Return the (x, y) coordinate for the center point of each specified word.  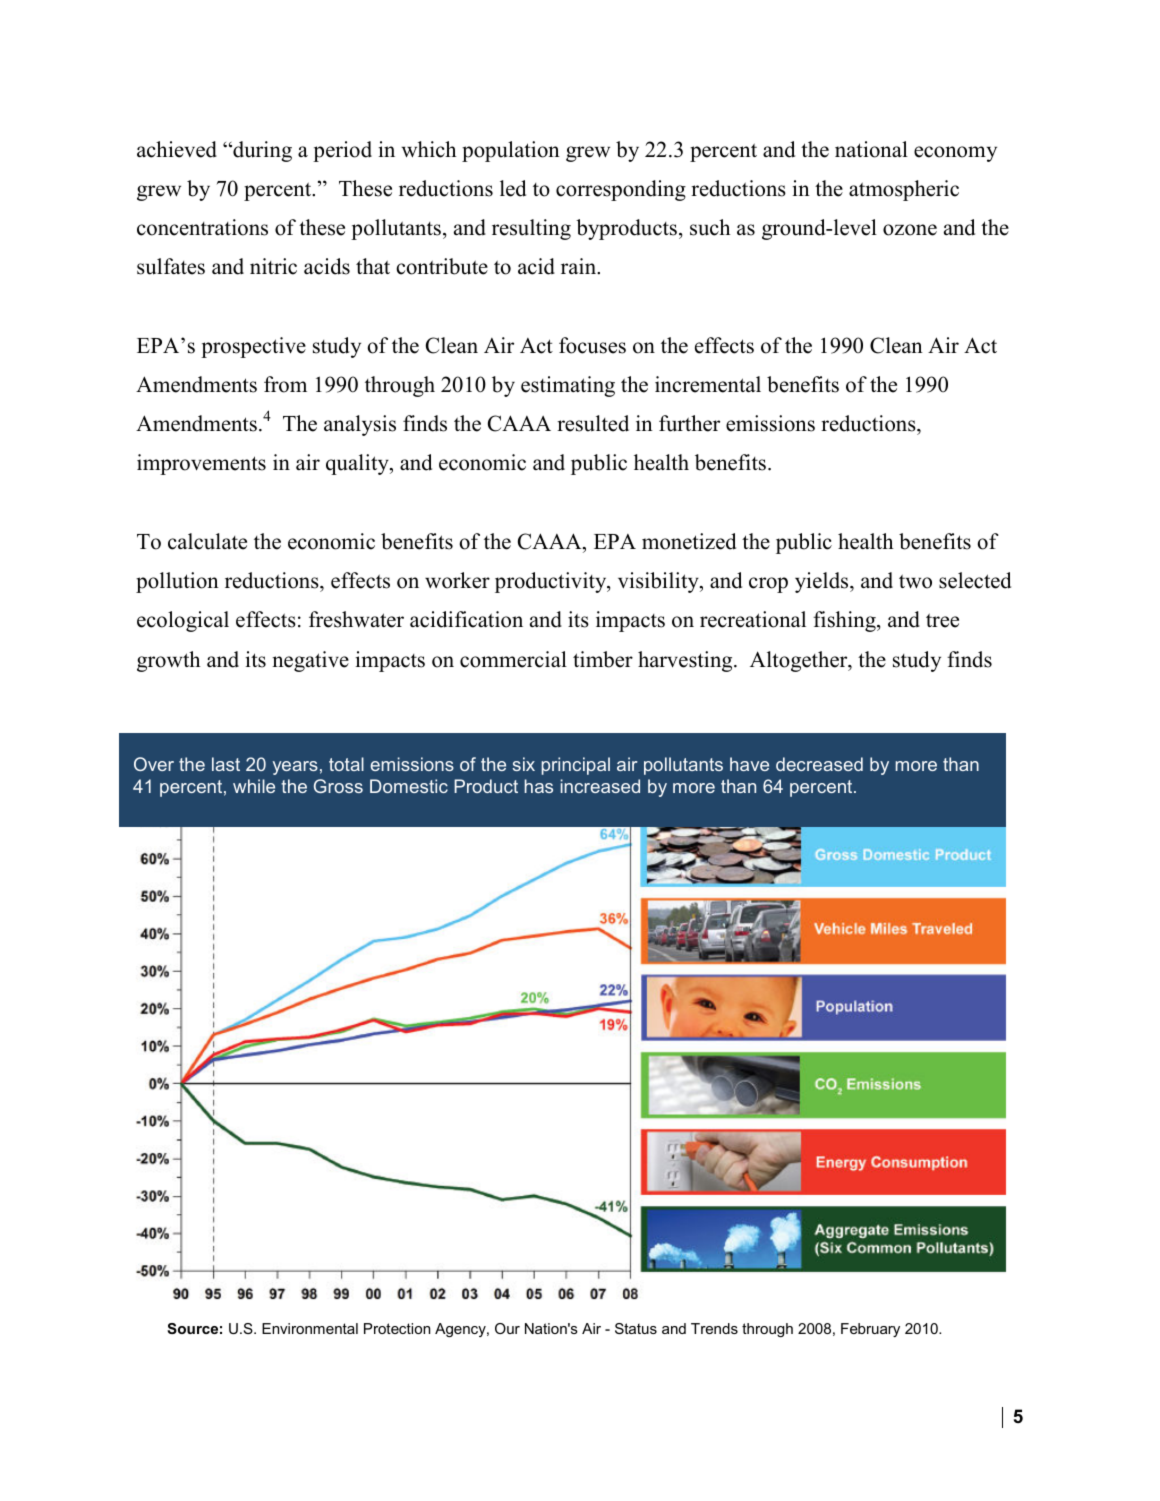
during (261, 151)
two (915, 581)
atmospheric (904, 190)
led (513, 188)
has (538, 786)
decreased (819, 764)
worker (457, 580)
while (254, 786)
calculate (207, 541)
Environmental (310, 1328)
